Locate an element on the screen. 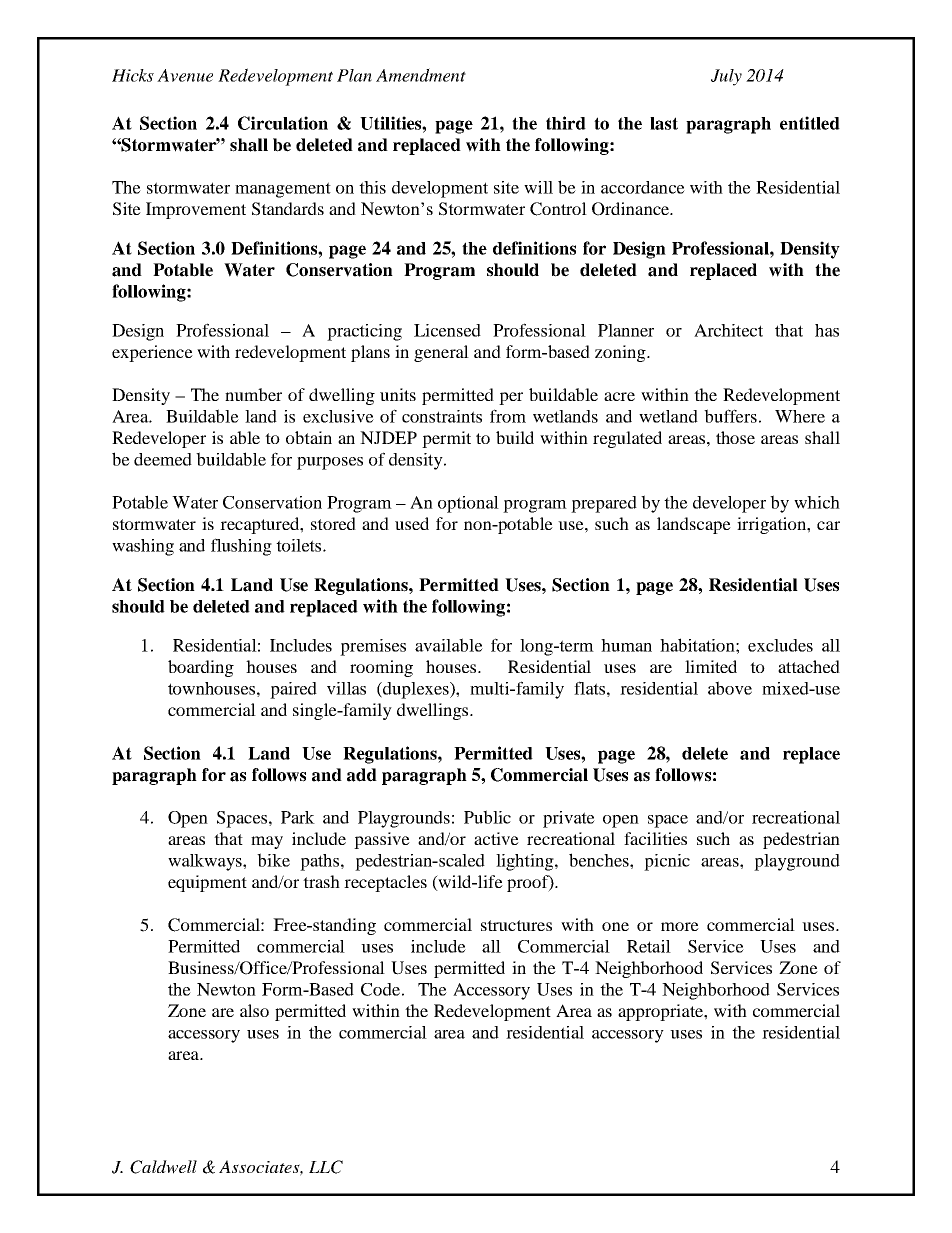  may is located at coordinates (267, 842).
